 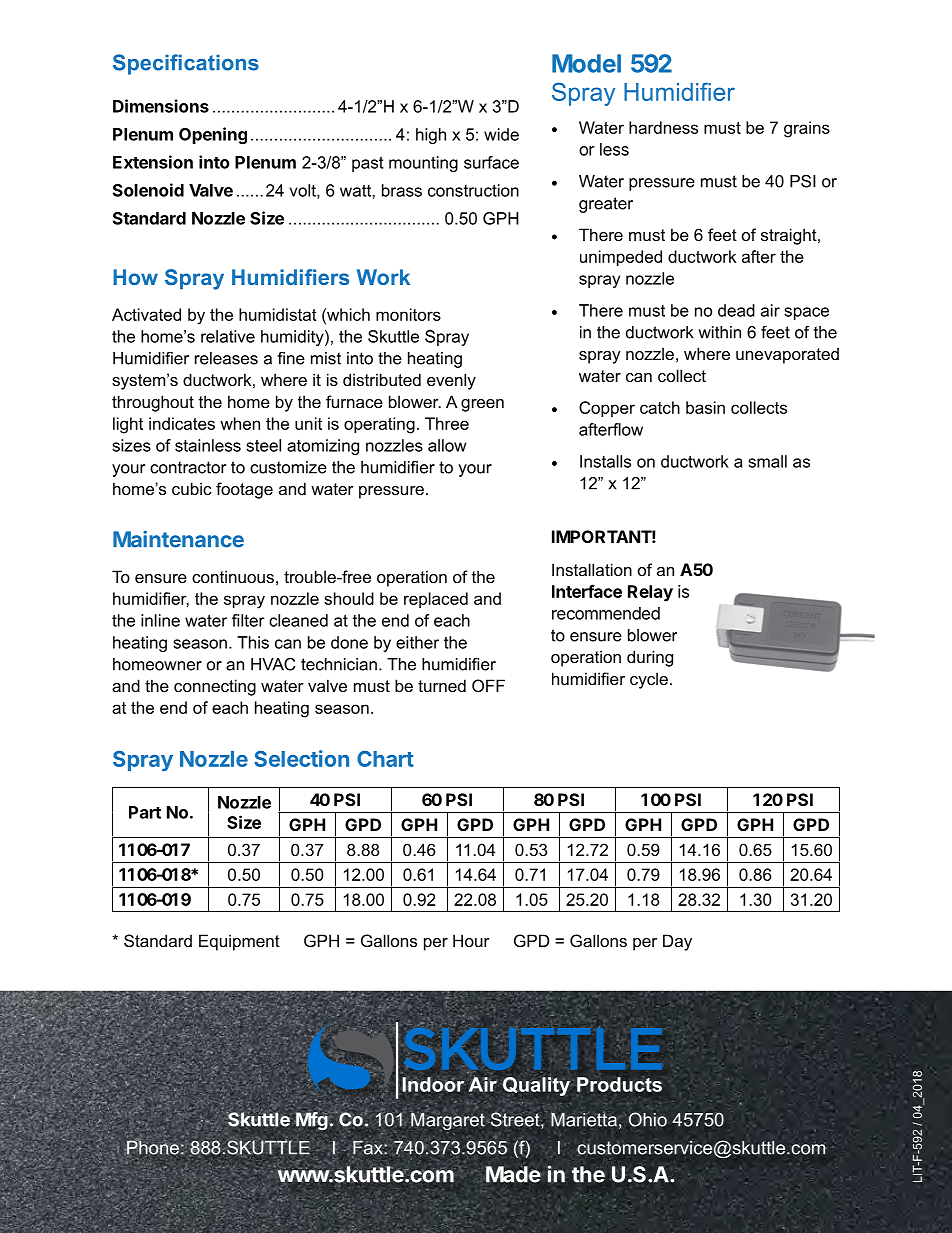 I want to click on Day, so click(x=677, y=942).
